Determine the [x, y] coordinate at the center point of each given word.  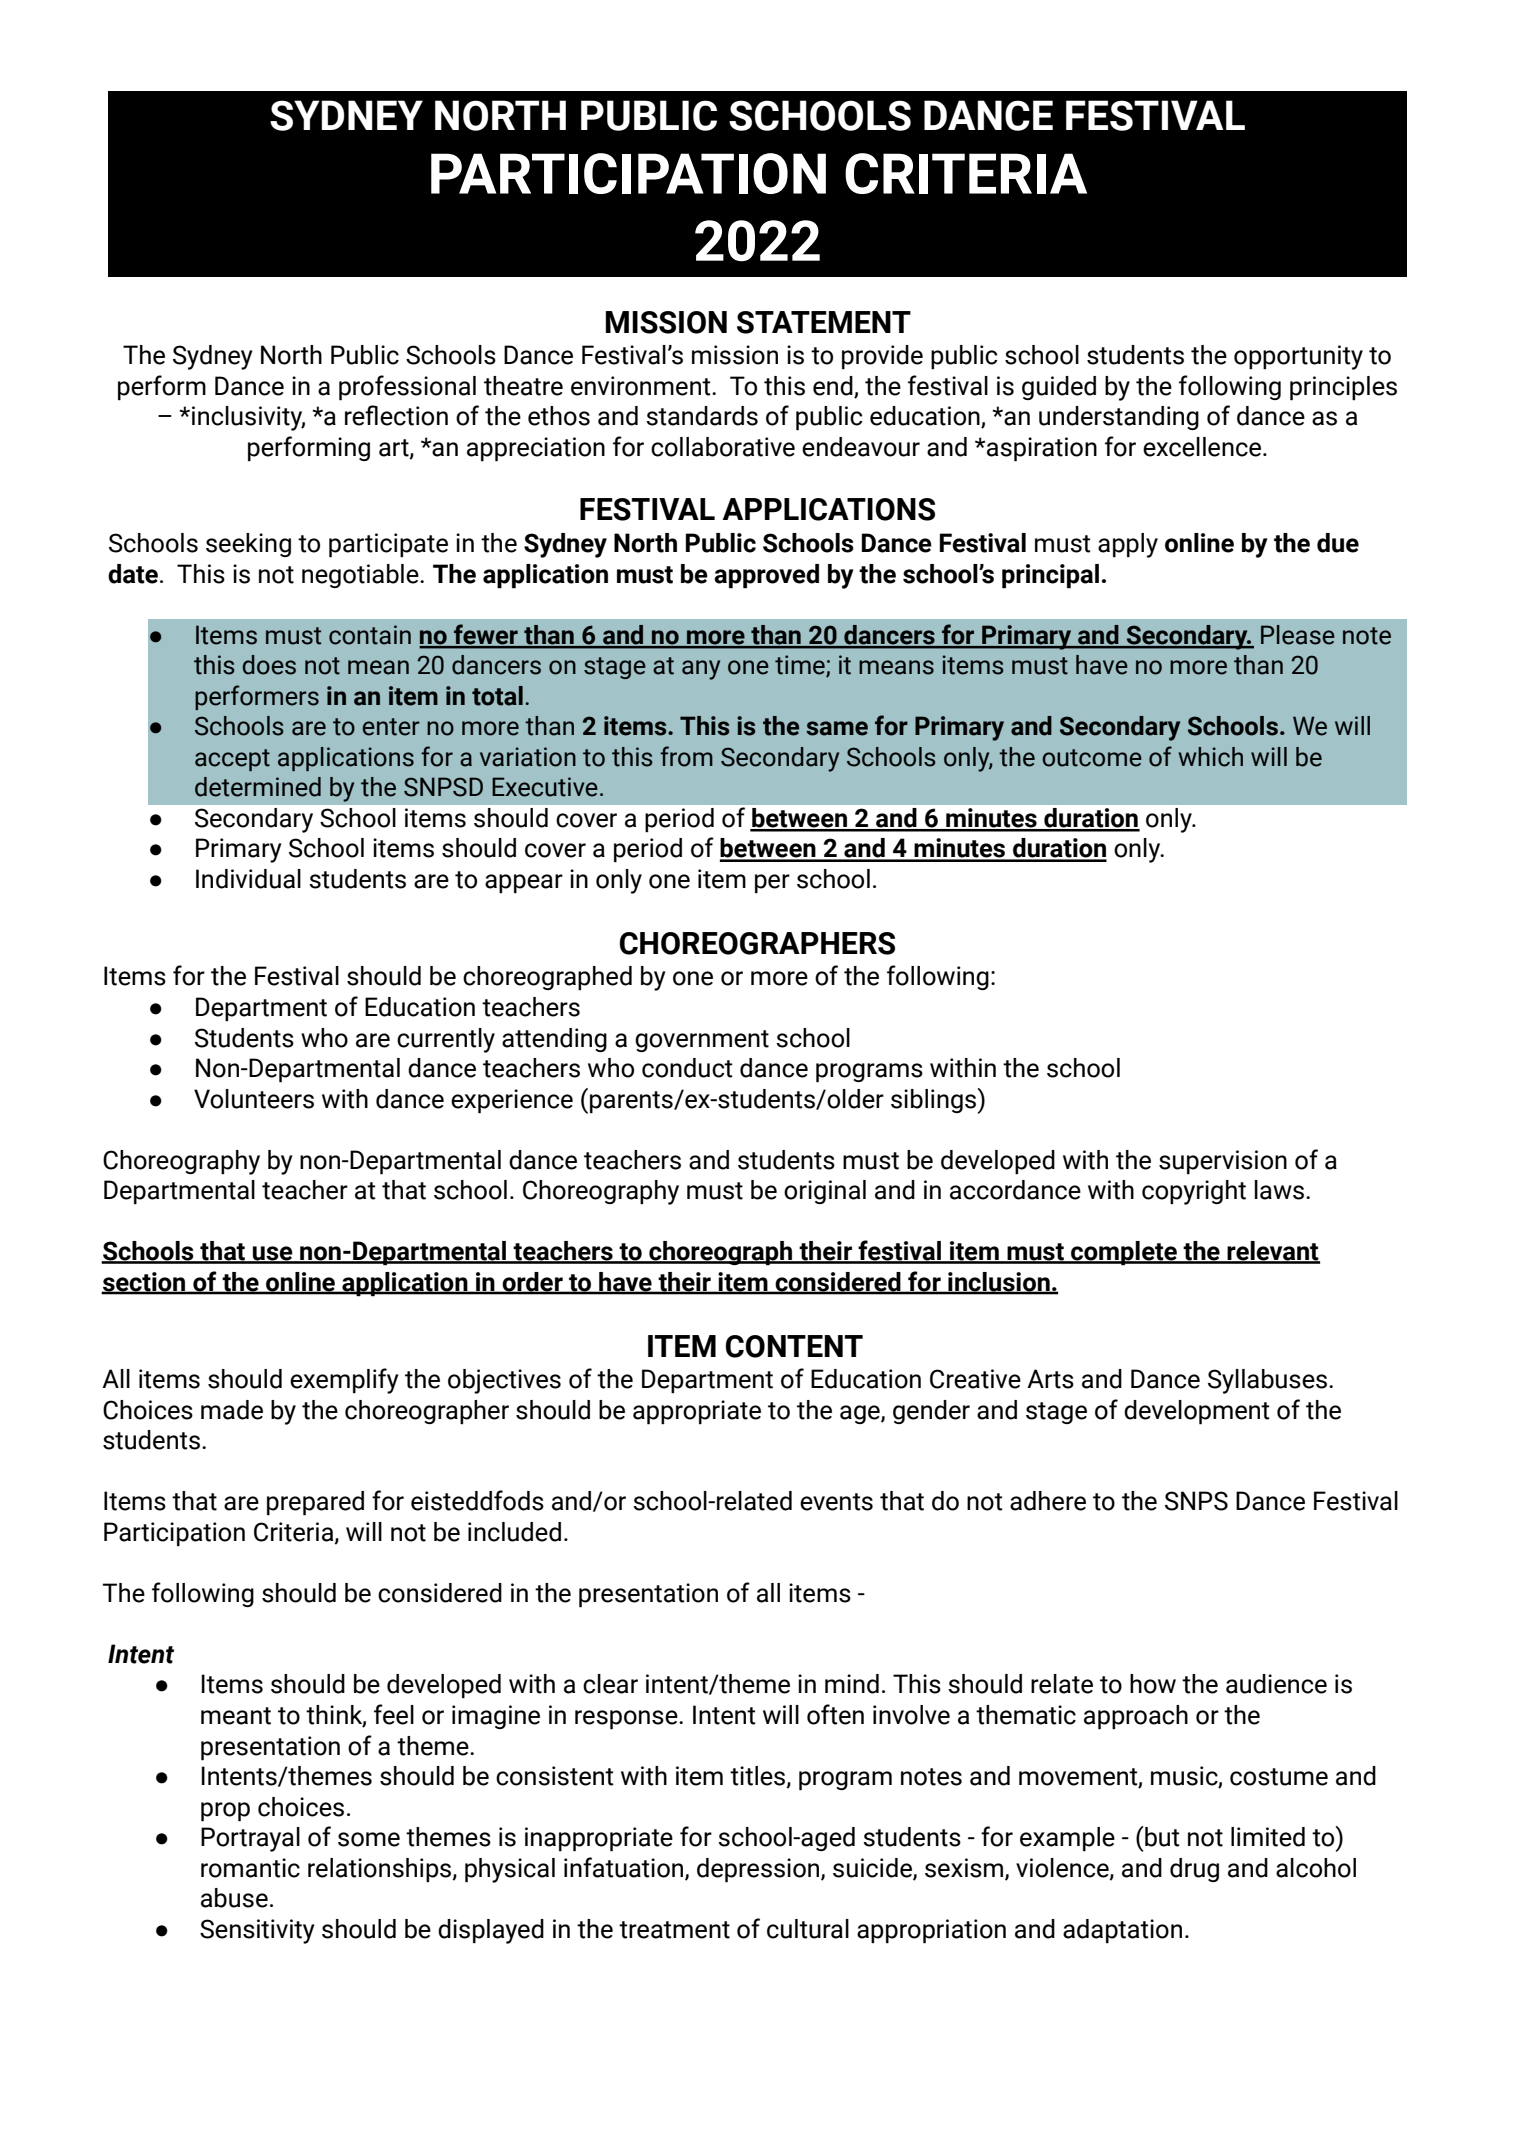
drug [1194, 1870]
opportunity [1298, 357]
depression [759, 1870]
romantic [250, 1868]
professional [407, 388]
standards [702, 416]
